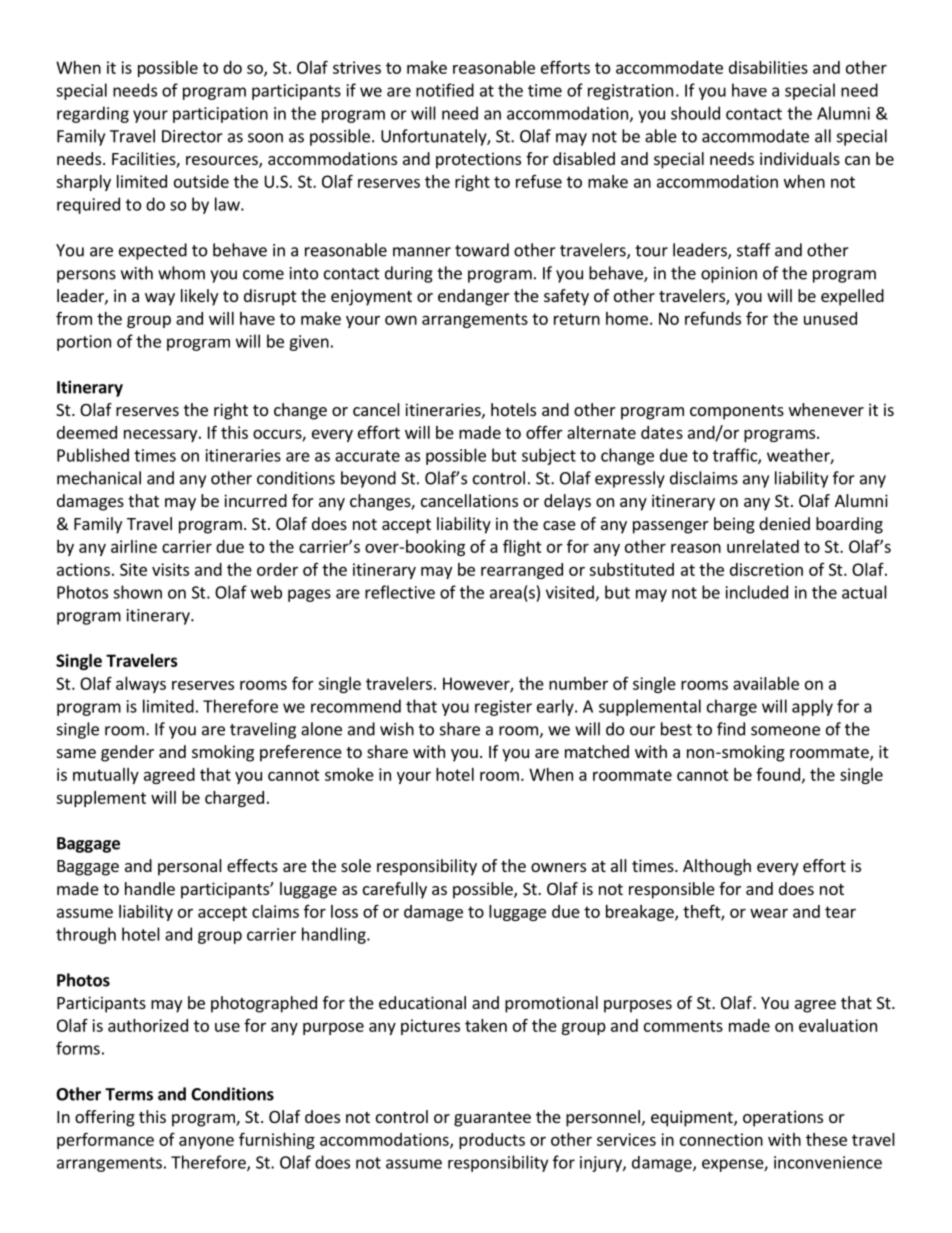 The width and height of the page is (952, 1233). What do you see at coordinates (445, 90) in the page?
I see `notified` at bounding box center [445, 90].
